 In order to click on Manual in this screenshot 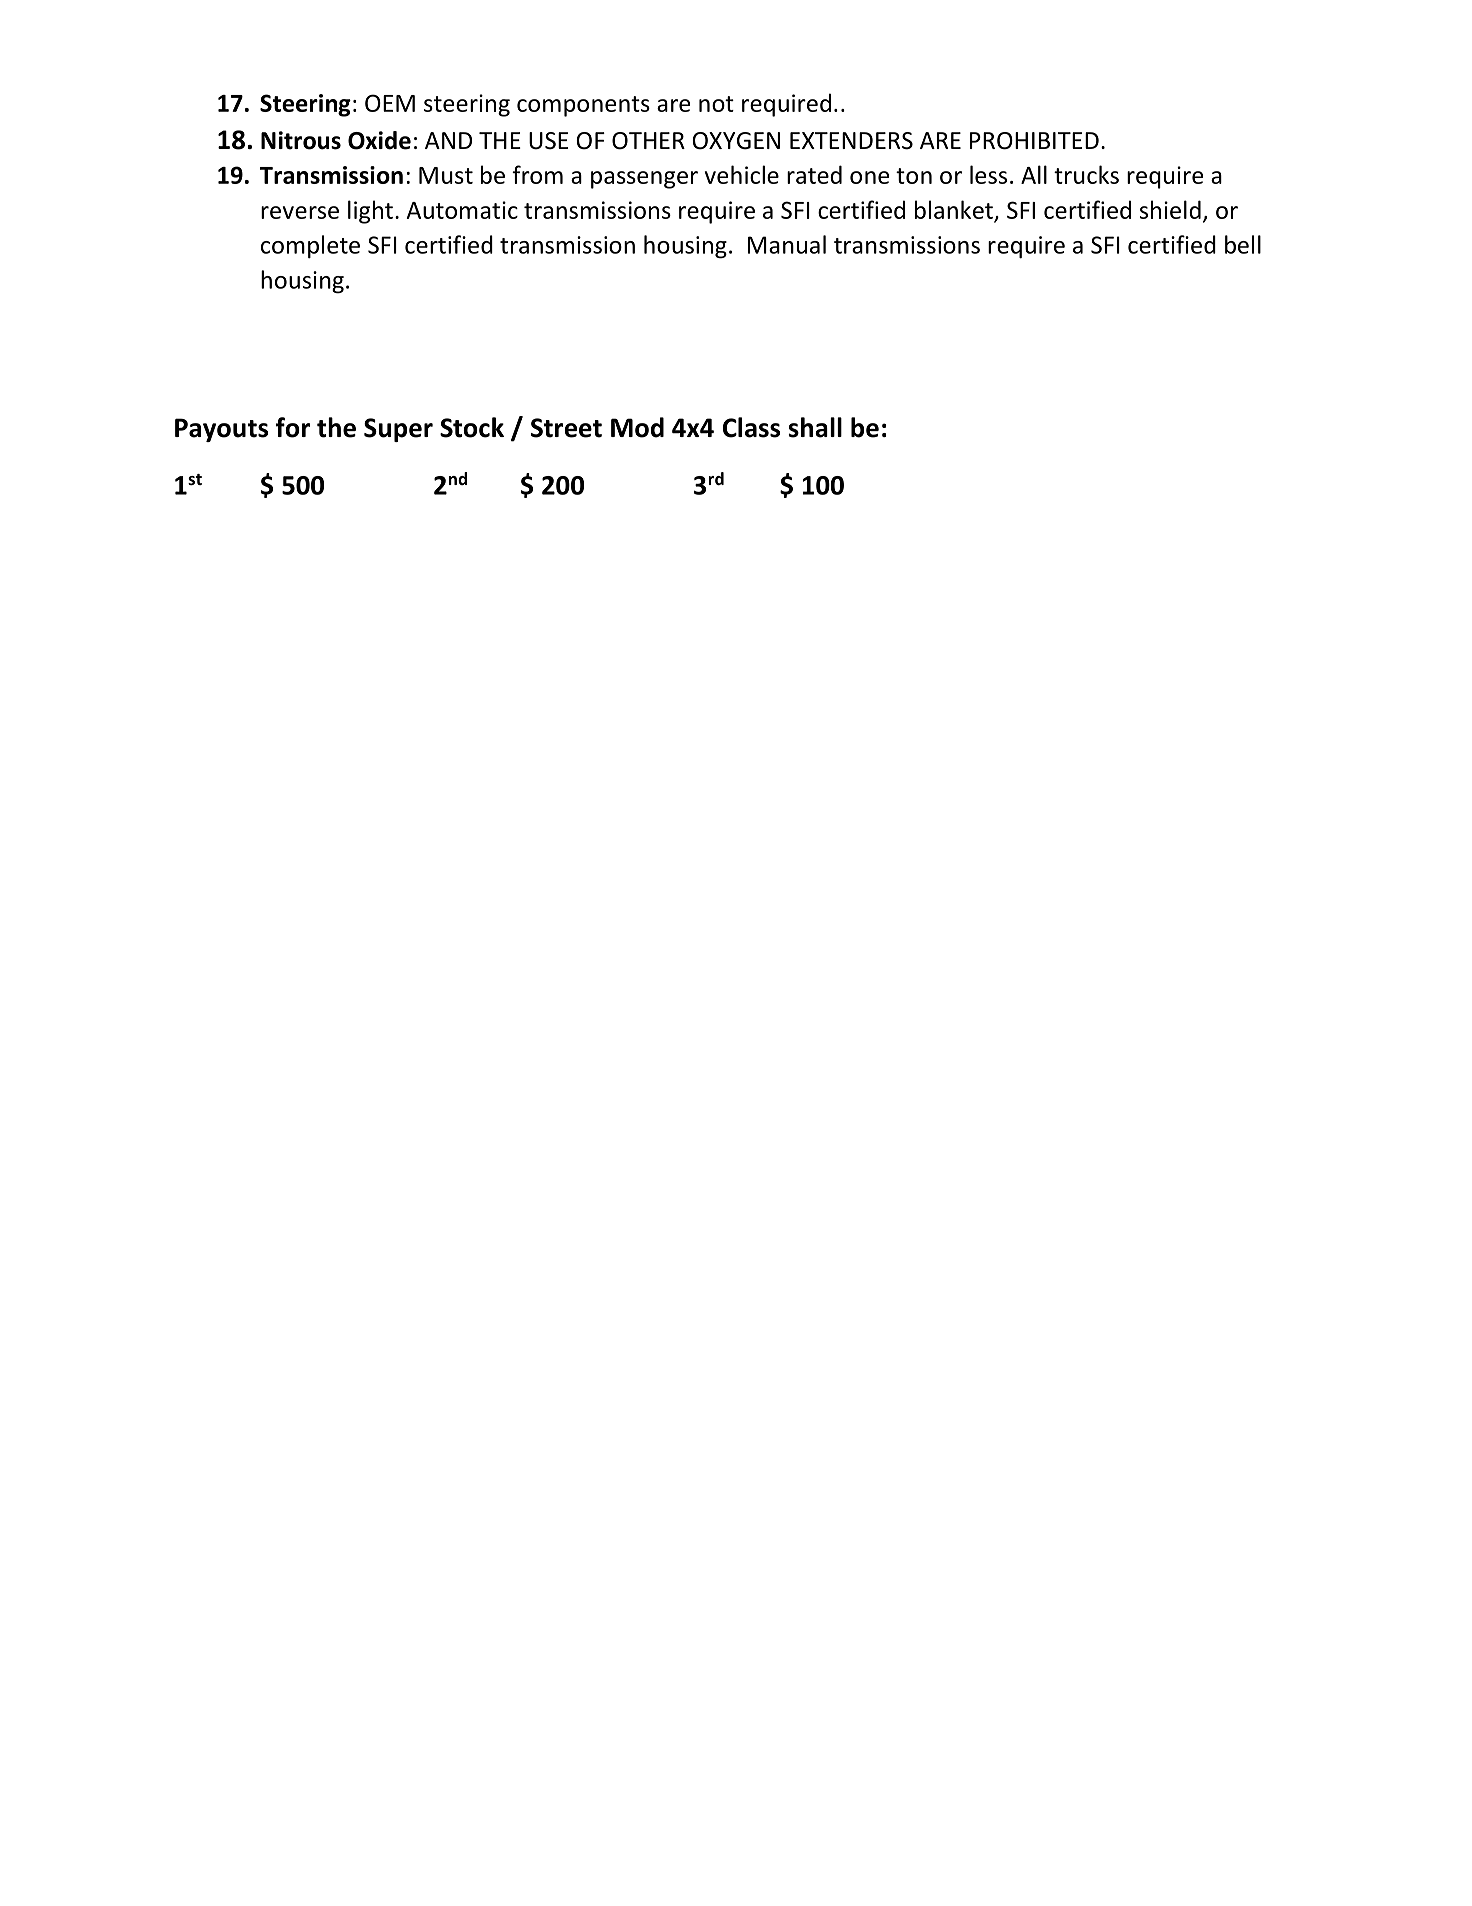, I will do `click(787, 244)`.
